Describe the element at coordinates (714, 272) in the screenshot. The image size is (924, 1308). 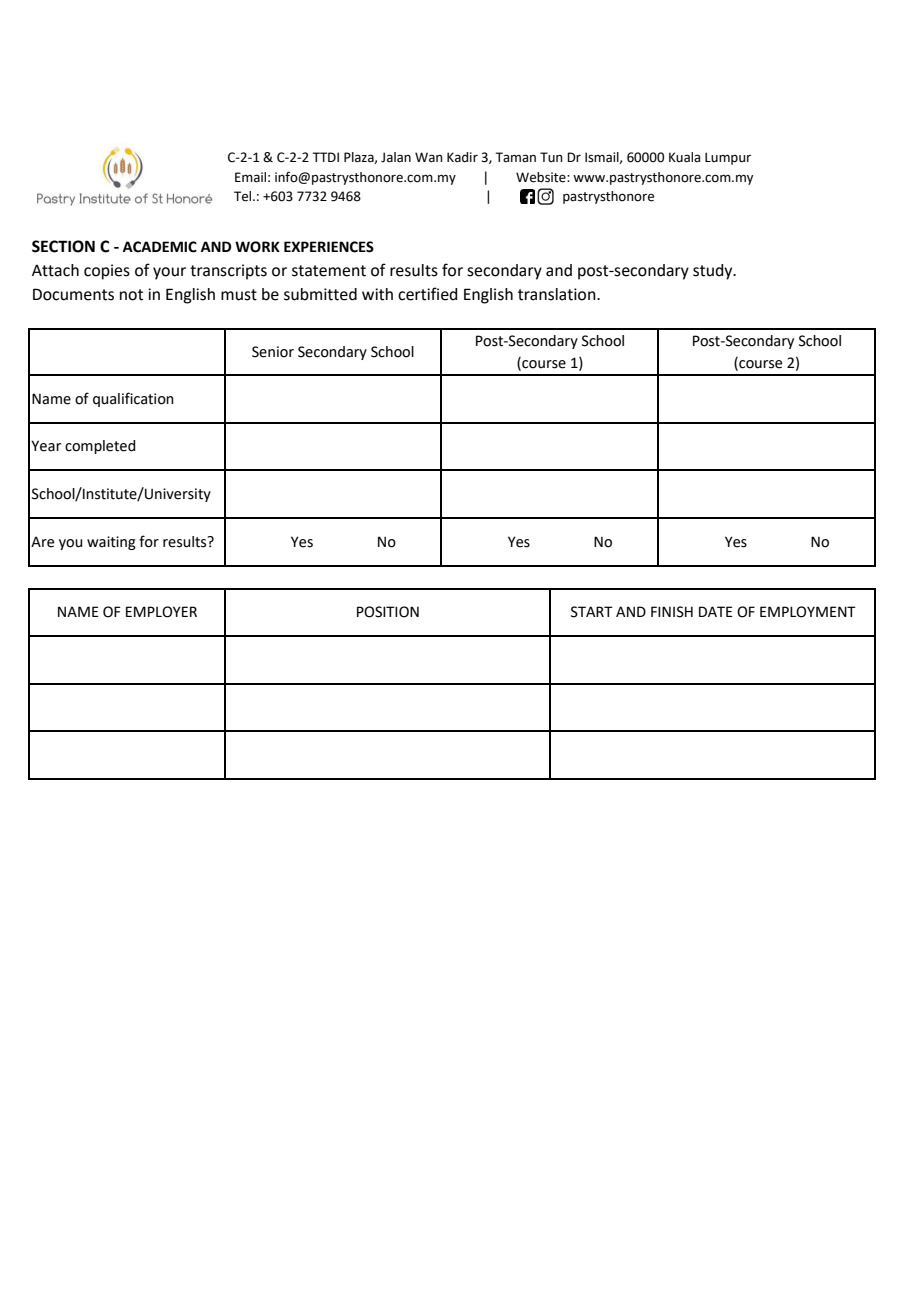
I see `study` at that location.
